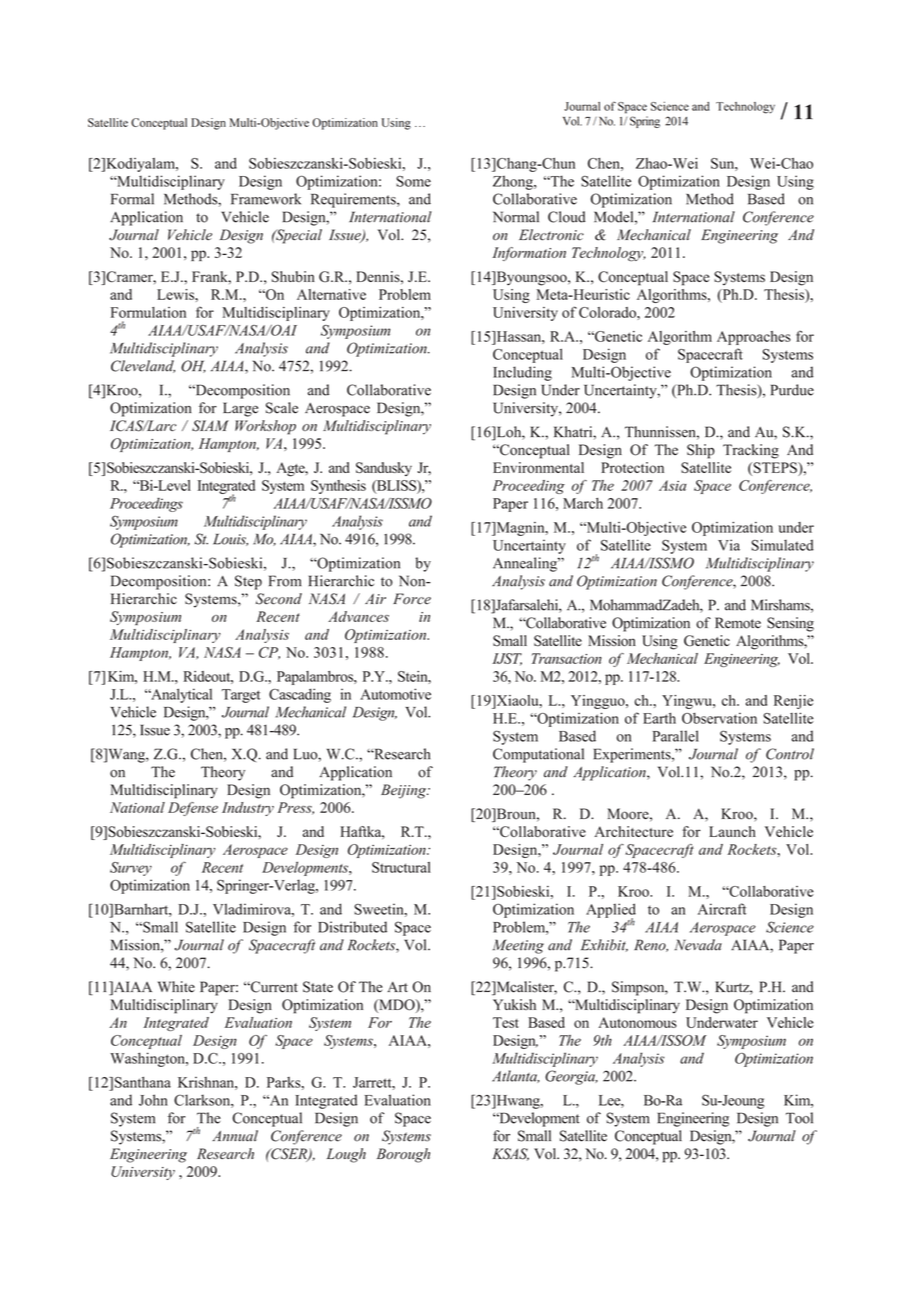  What do you see at coordinates (732, 831) in the page?
I see `Launch` at bounding box center [732, 831].
